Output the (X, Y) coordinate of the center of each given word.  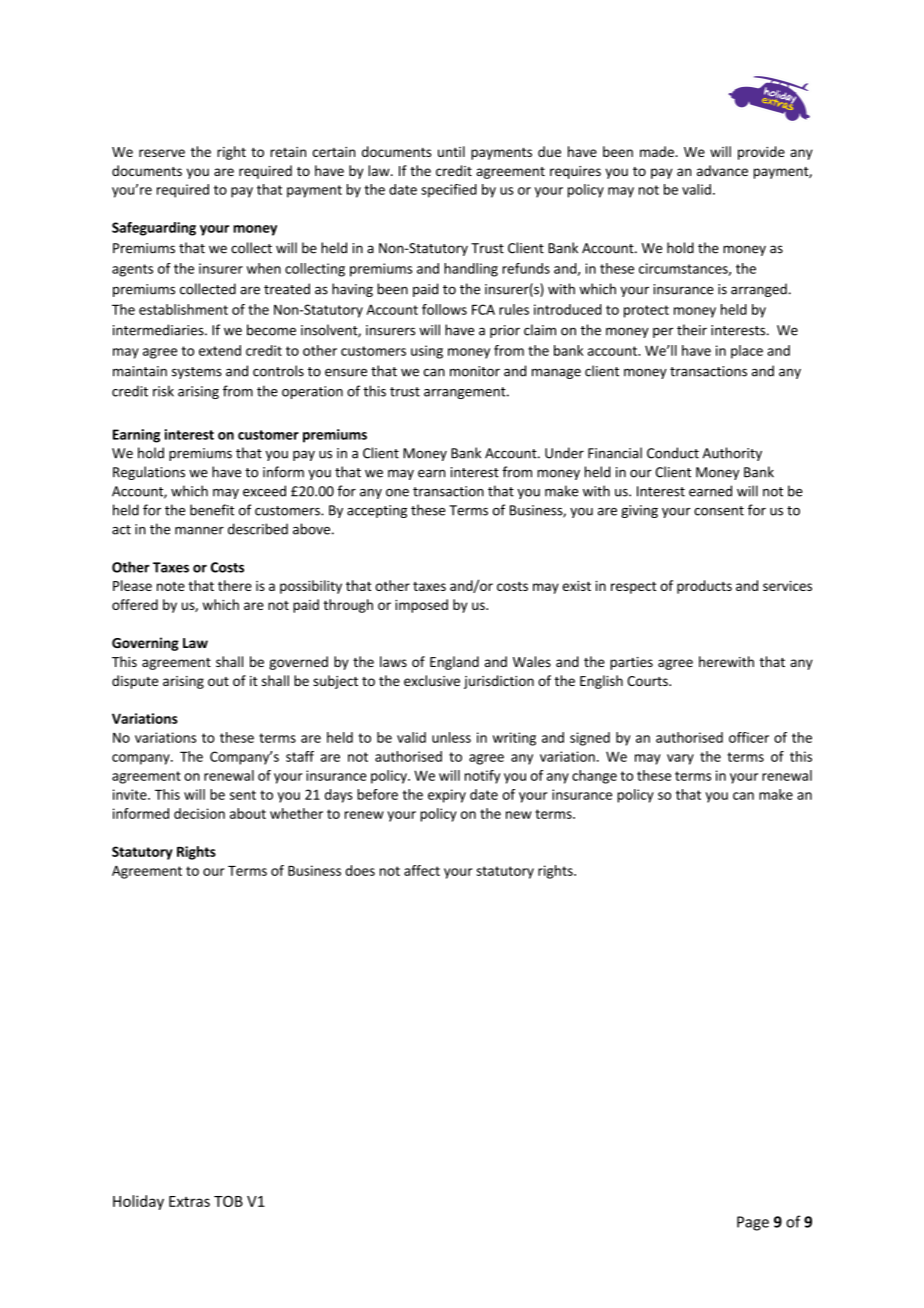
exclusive (432, 680)
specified (449, 191)
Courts (648, 681)
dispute (135, 682)
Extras (189, 1201)
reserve (162, 153)
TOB (228, 1201)
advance (722, 170)
